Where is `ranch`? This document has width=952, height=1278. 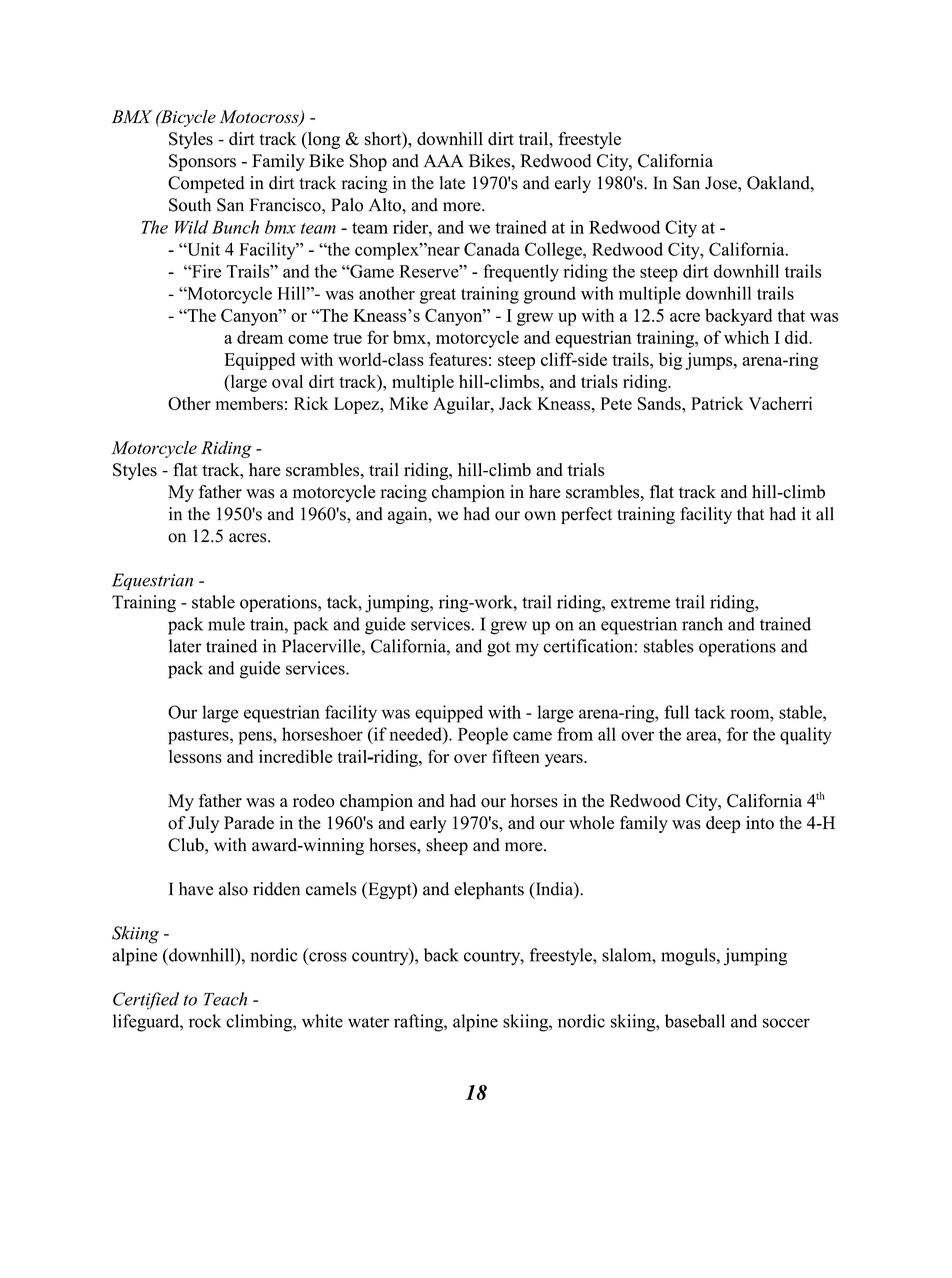 ranch is located at coordinates (702, 624).
